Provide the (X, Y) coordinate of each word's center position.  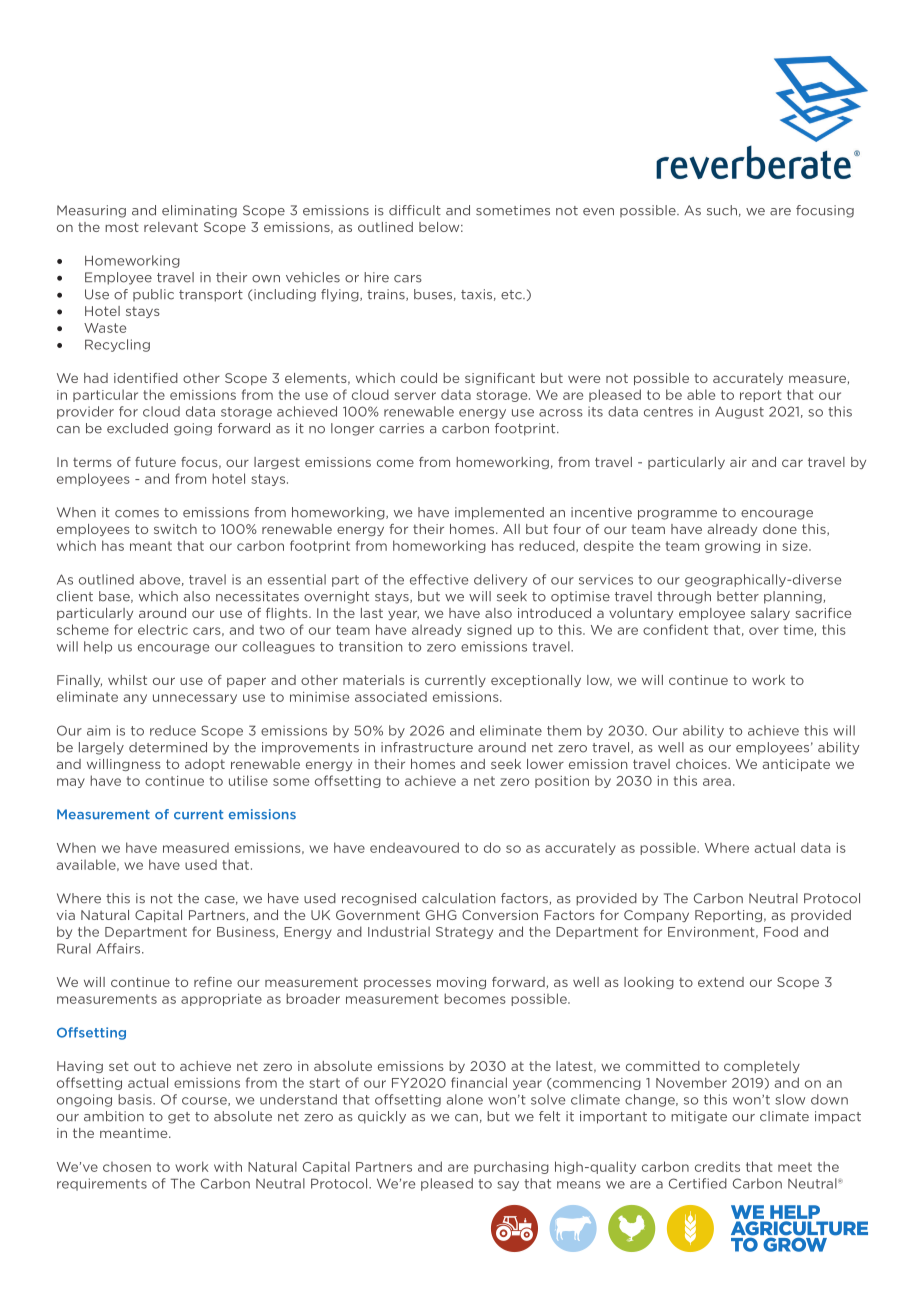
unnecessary (195, 699)
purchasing (511, 1167)
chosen (127, 1167)
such (722, 210)
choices (702, 764)
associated (391, 697)
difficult (415, 210)
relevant (171, 227)
